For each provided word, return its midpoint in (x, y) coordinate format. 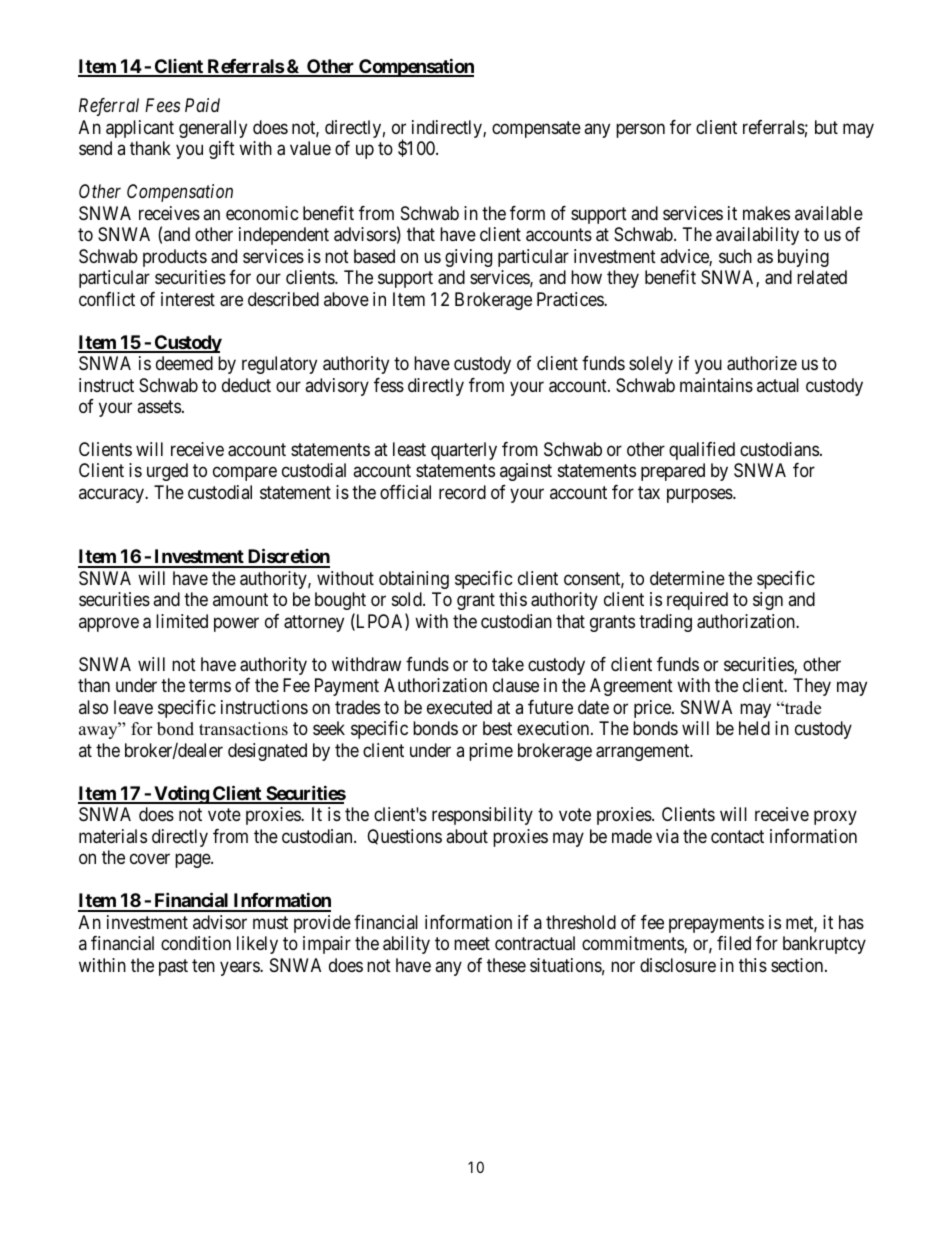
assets (159, 406)
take (508, 664)
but (826, 127)
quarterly (464, 451)
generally (213, 129)
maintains (716, 385)
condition (196, 943)
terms (210, 686)
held (754, 728)
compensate (536, 129)
